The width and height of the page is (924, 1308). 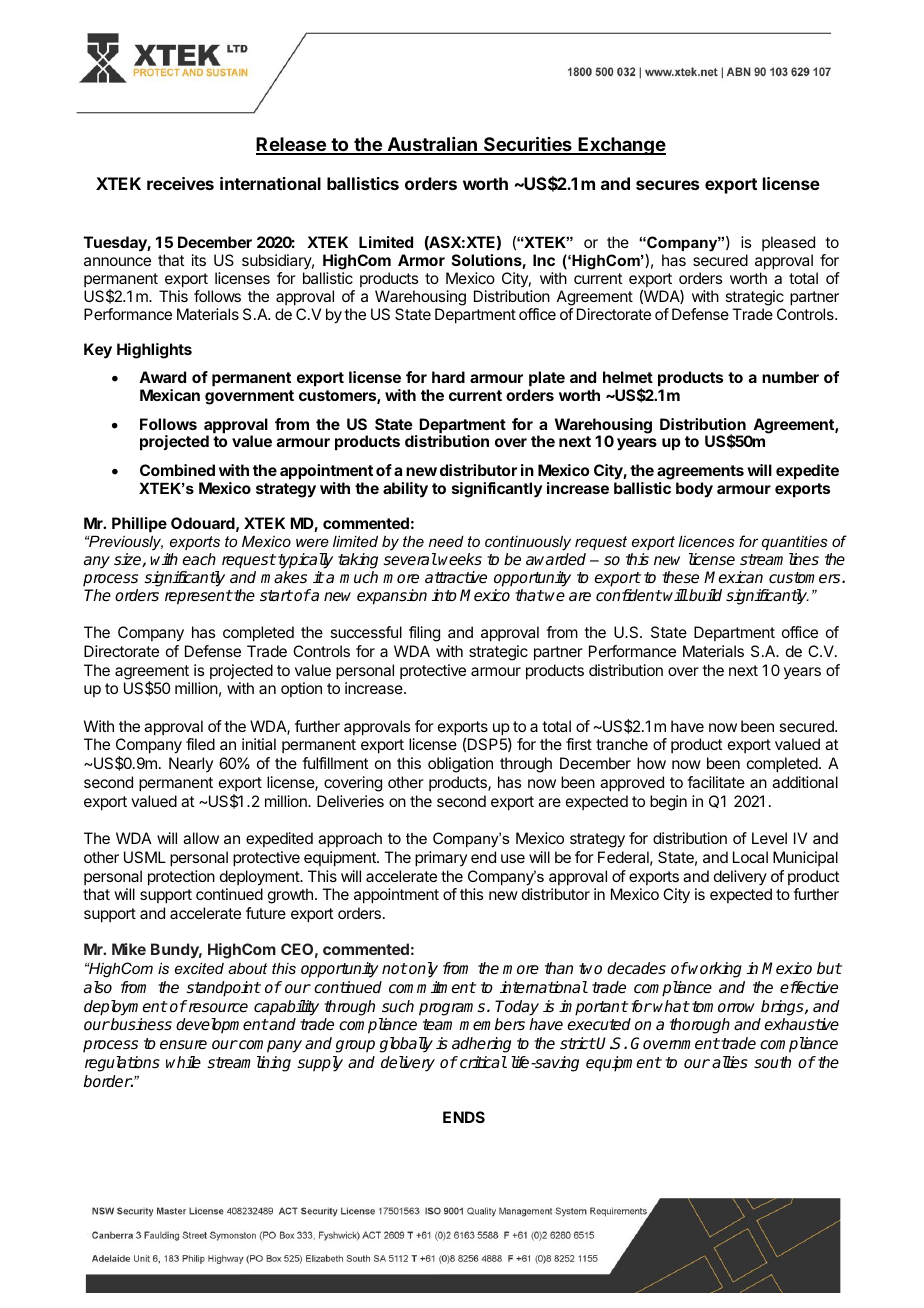 I want to click on secures, so click(x=667, y=185).
